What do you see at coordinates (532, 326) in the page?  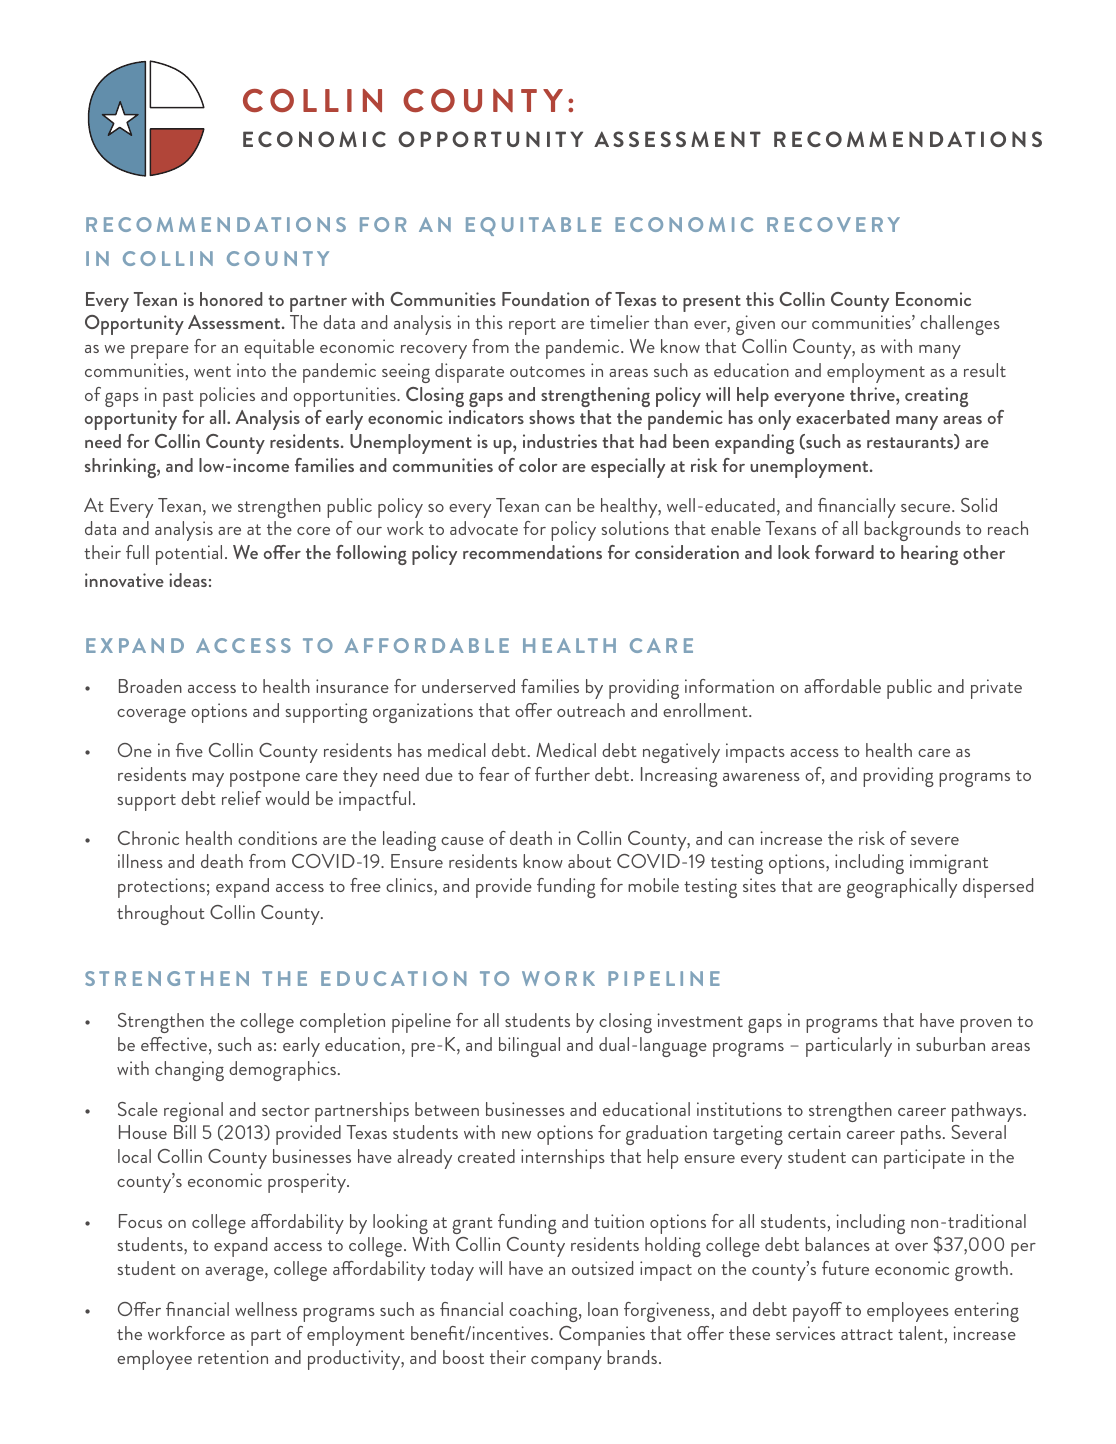 I see `report` at bounding box center [532, 326].
